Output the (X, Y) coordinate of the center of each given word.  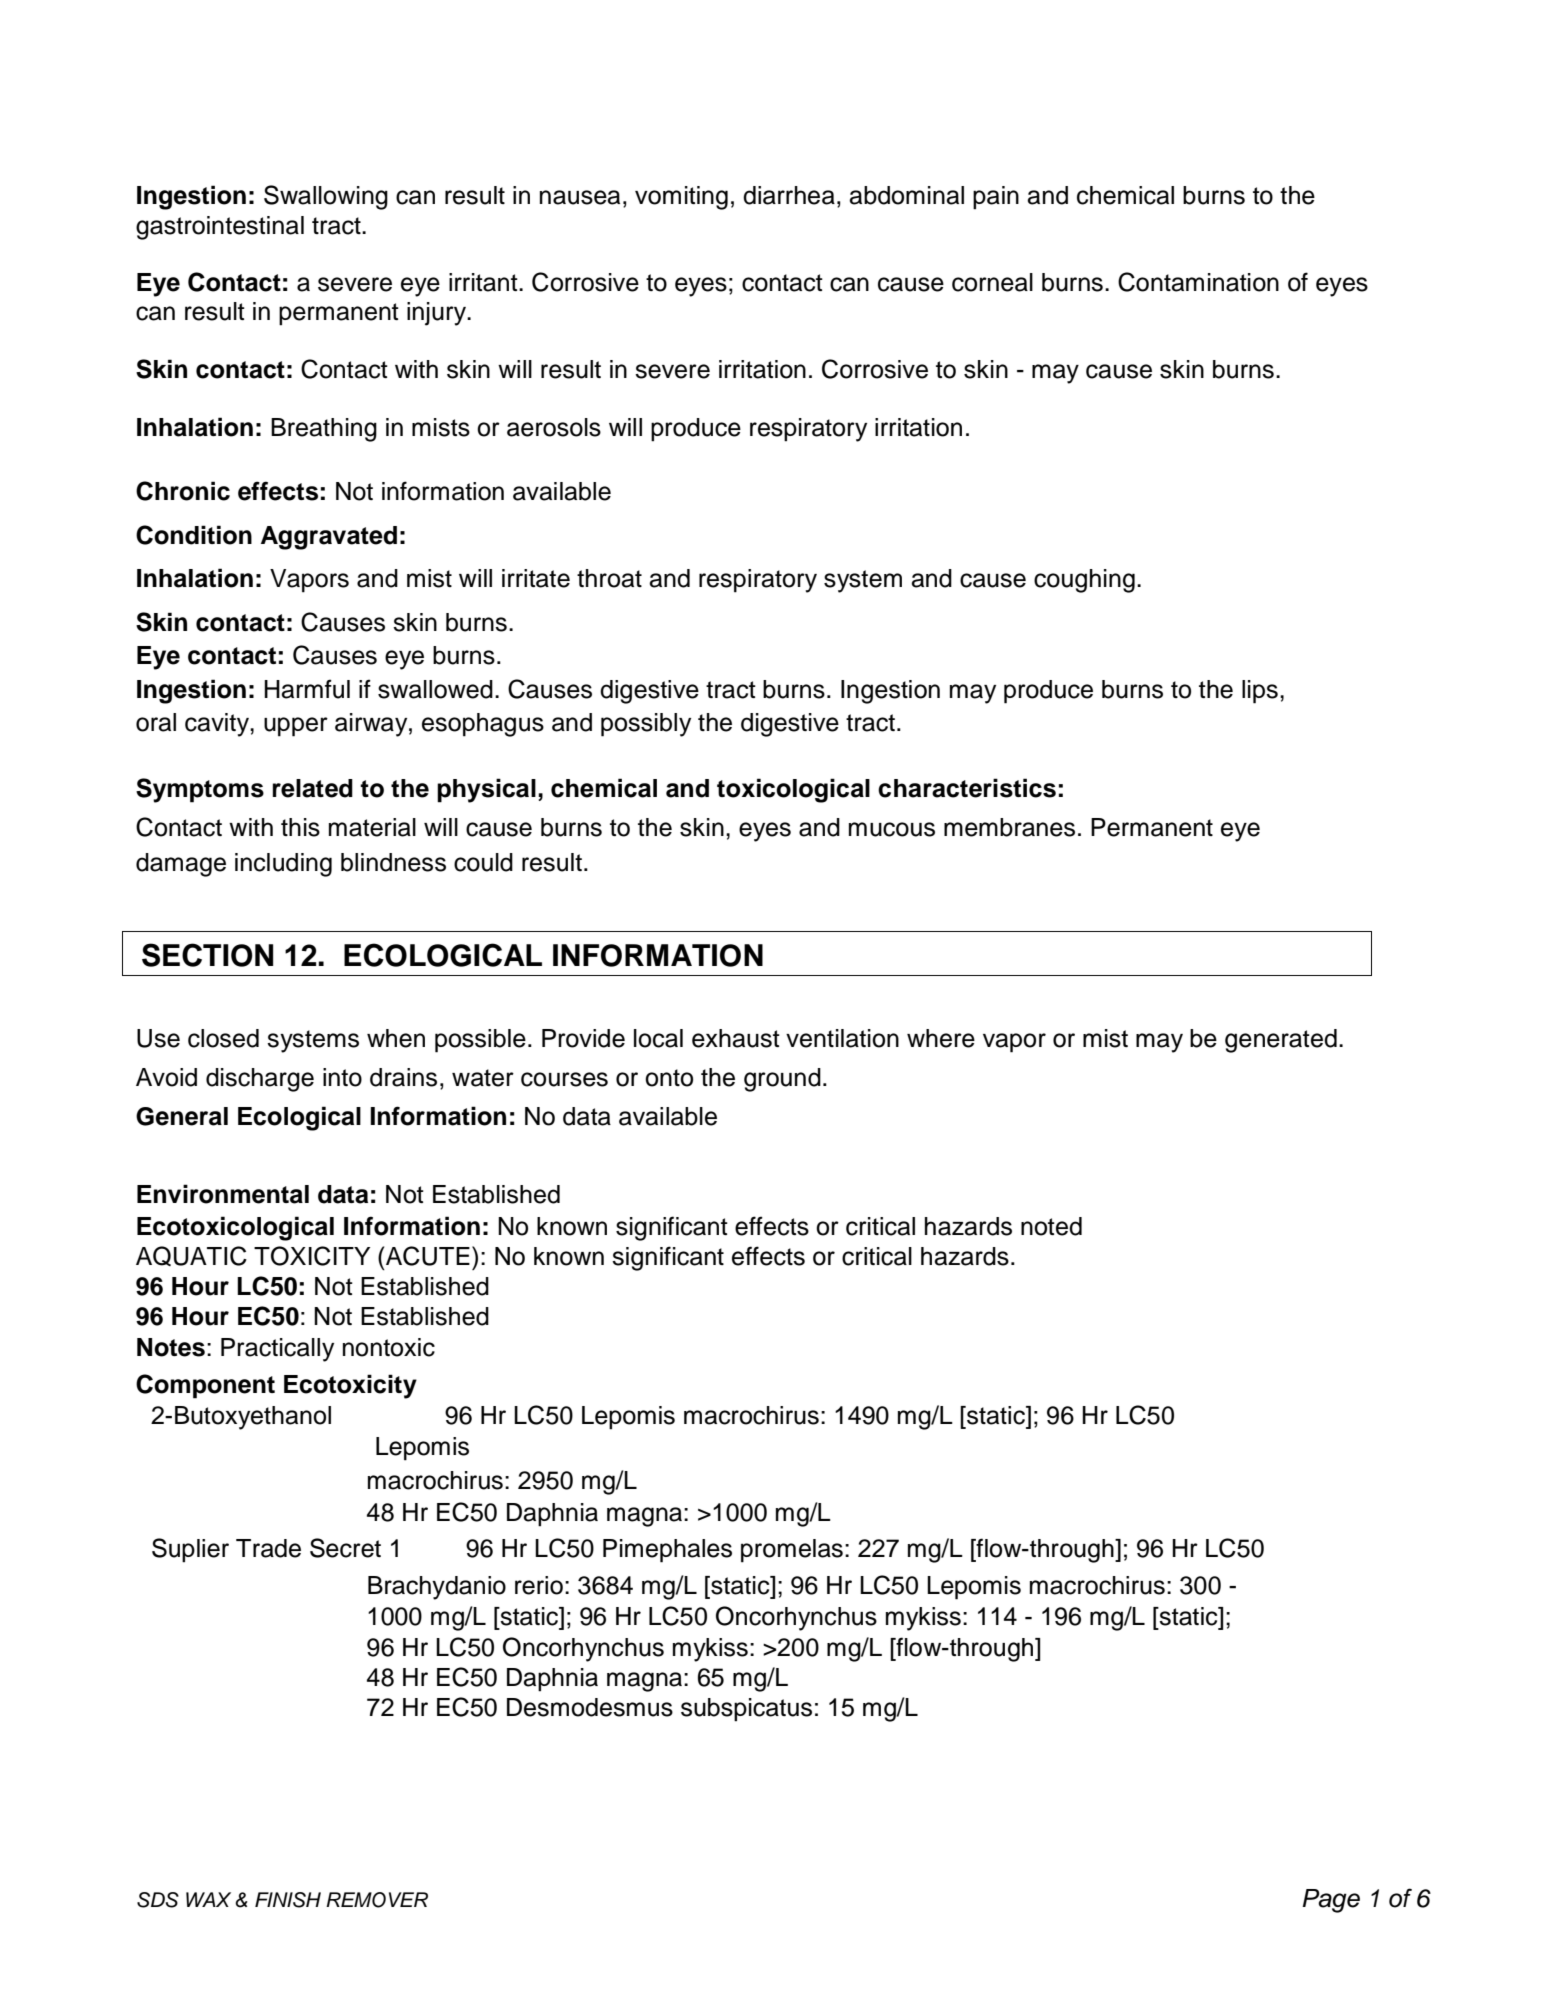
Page (1331, 1901)
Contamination (1198, 282)
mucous (892, 829)
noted (1051, 1226)
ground (782, 1080)
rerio (539, 1585)
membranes (1009, 827)
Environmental (223, 1194)
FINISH (288, 1900)
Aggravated (329, 538)
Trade (268, 1548)
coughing (1084, 581)
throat (609, 578)
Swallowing (326, 197)
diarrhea (789, 195)
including (283, 865)
